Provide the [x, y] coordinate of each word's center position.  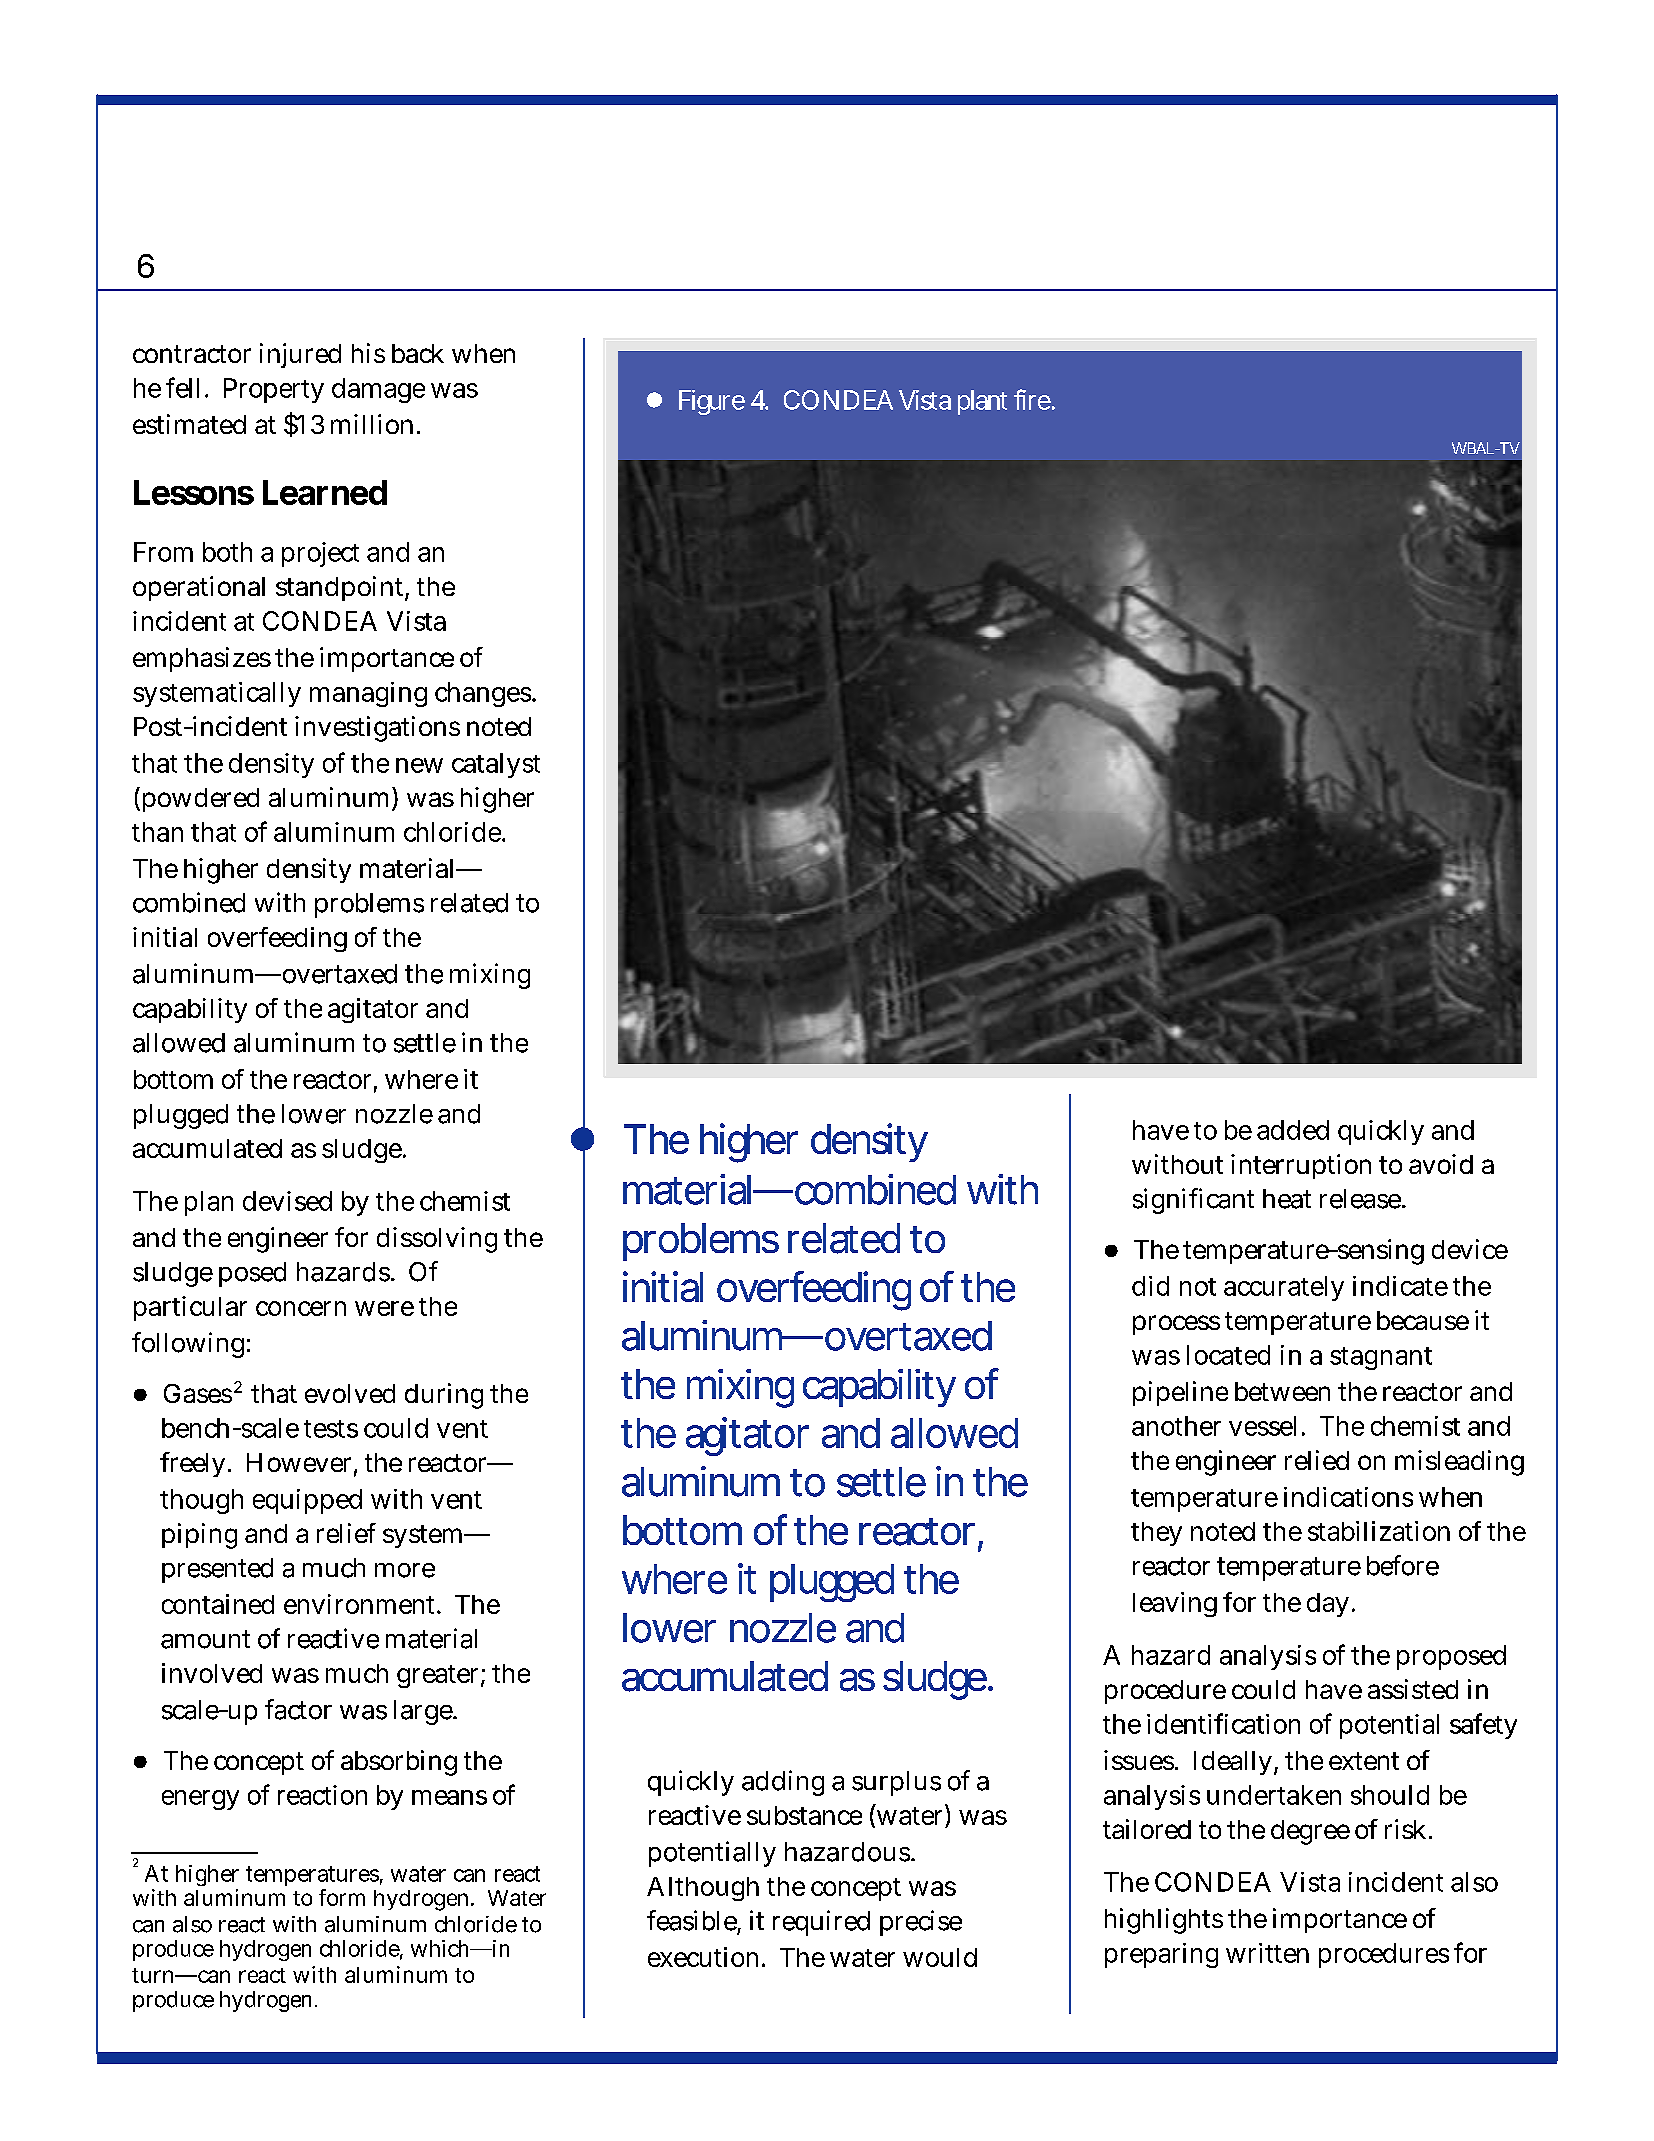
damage [378, 390]
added [1293, 1130]
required [821, 1923]
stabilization [1379, 1531]
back [418, 353]
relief [346, 1533]
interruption [1301, 1166]
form [342, 1897]
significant [1193, 1201]
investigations [377, 729]
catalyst [496, 765]
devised [287, 1201]
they [1156, 1534]
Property [274, 390]
